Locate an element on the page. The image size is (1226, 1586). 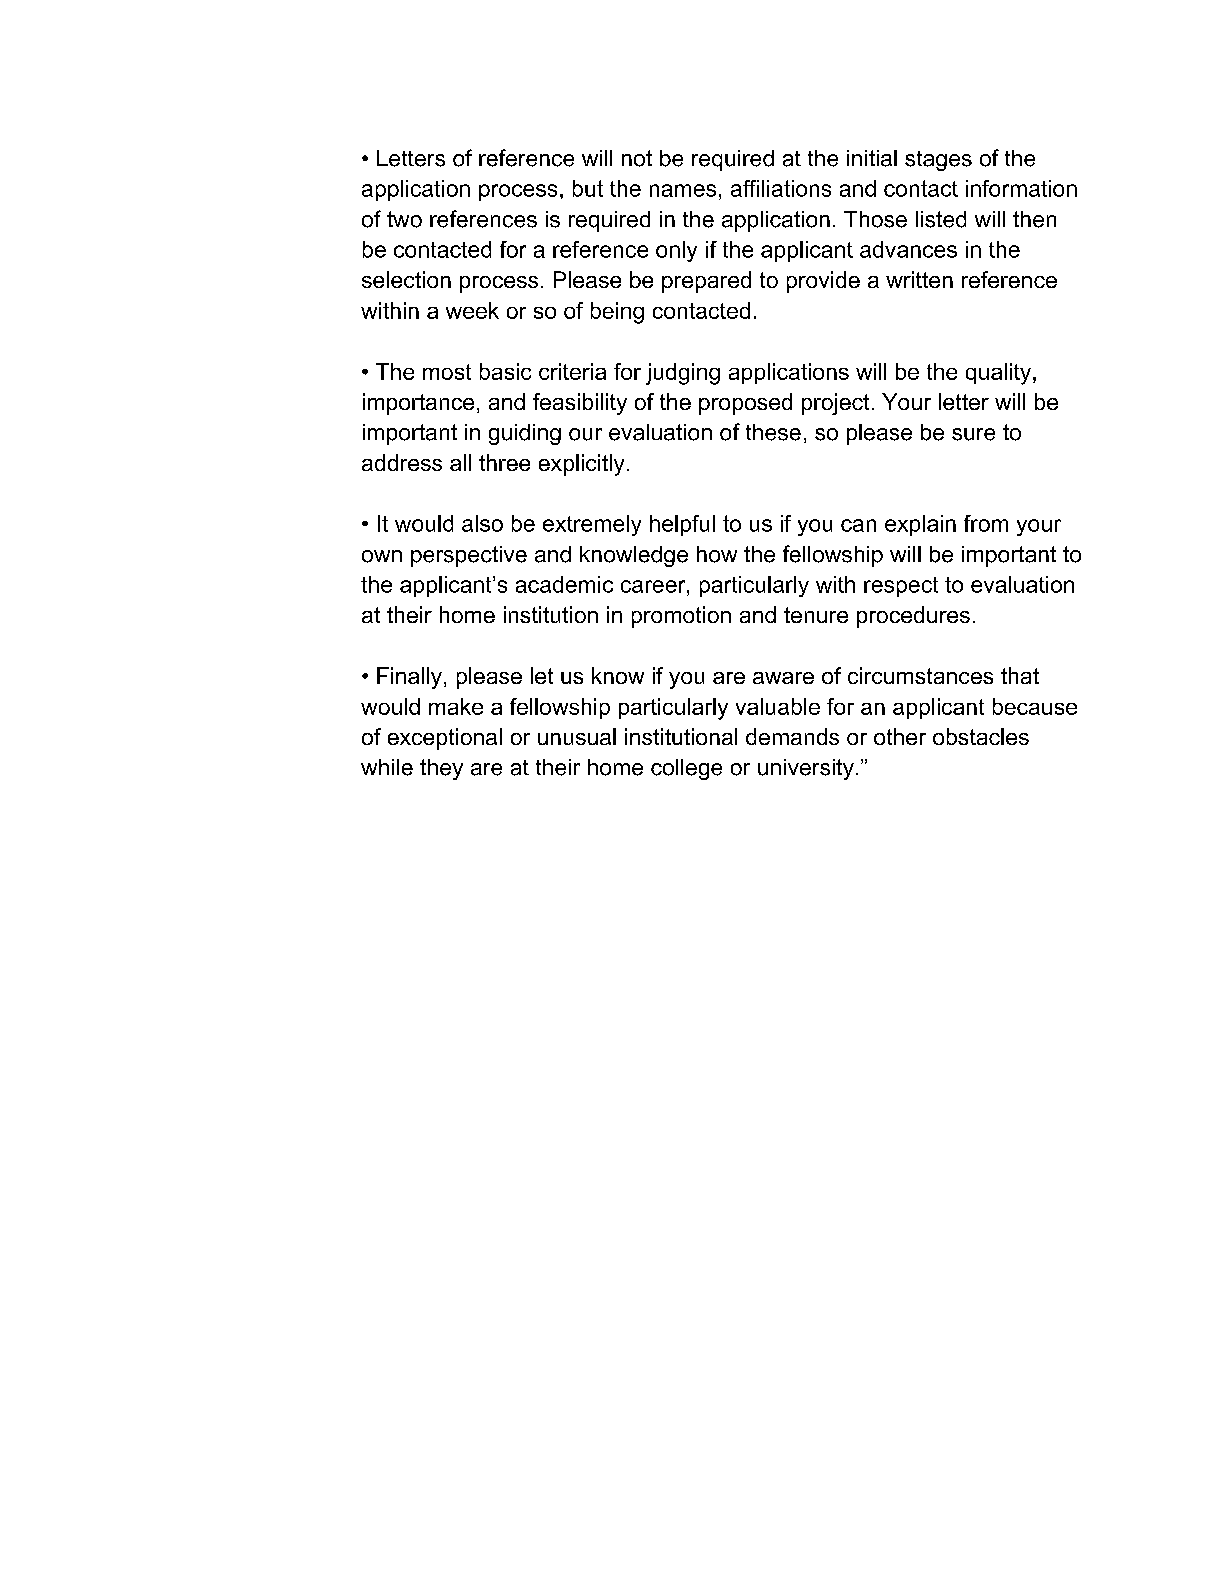
names is located at coordinates (683, 190).
